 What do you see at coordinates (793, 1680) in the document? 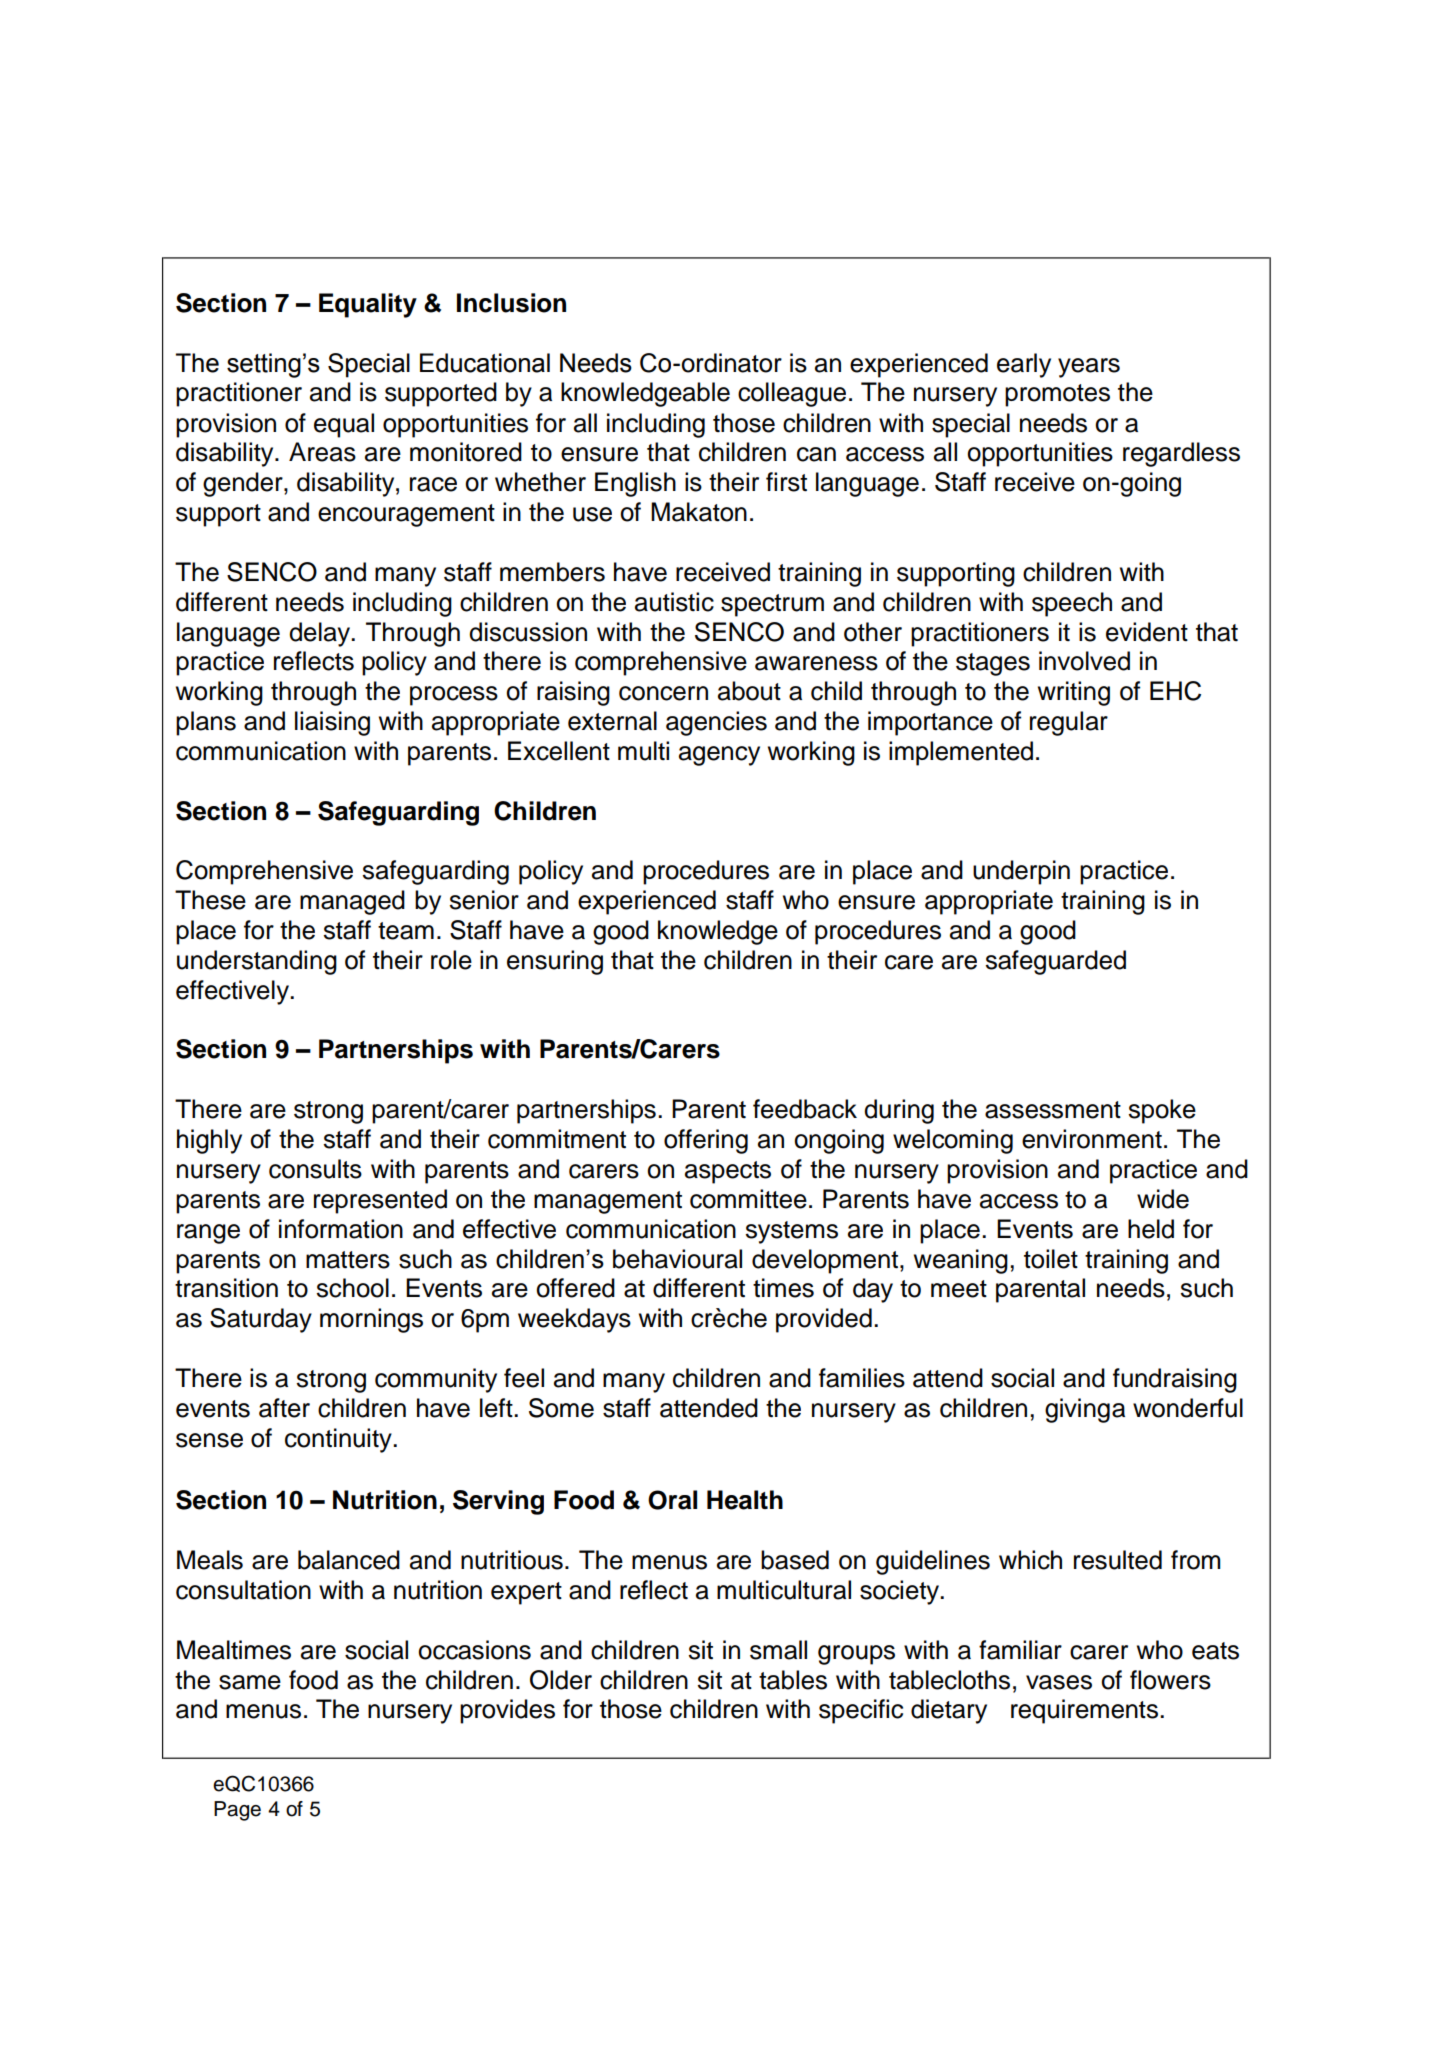
I see `tables` at bounding box center [793, 1680].
